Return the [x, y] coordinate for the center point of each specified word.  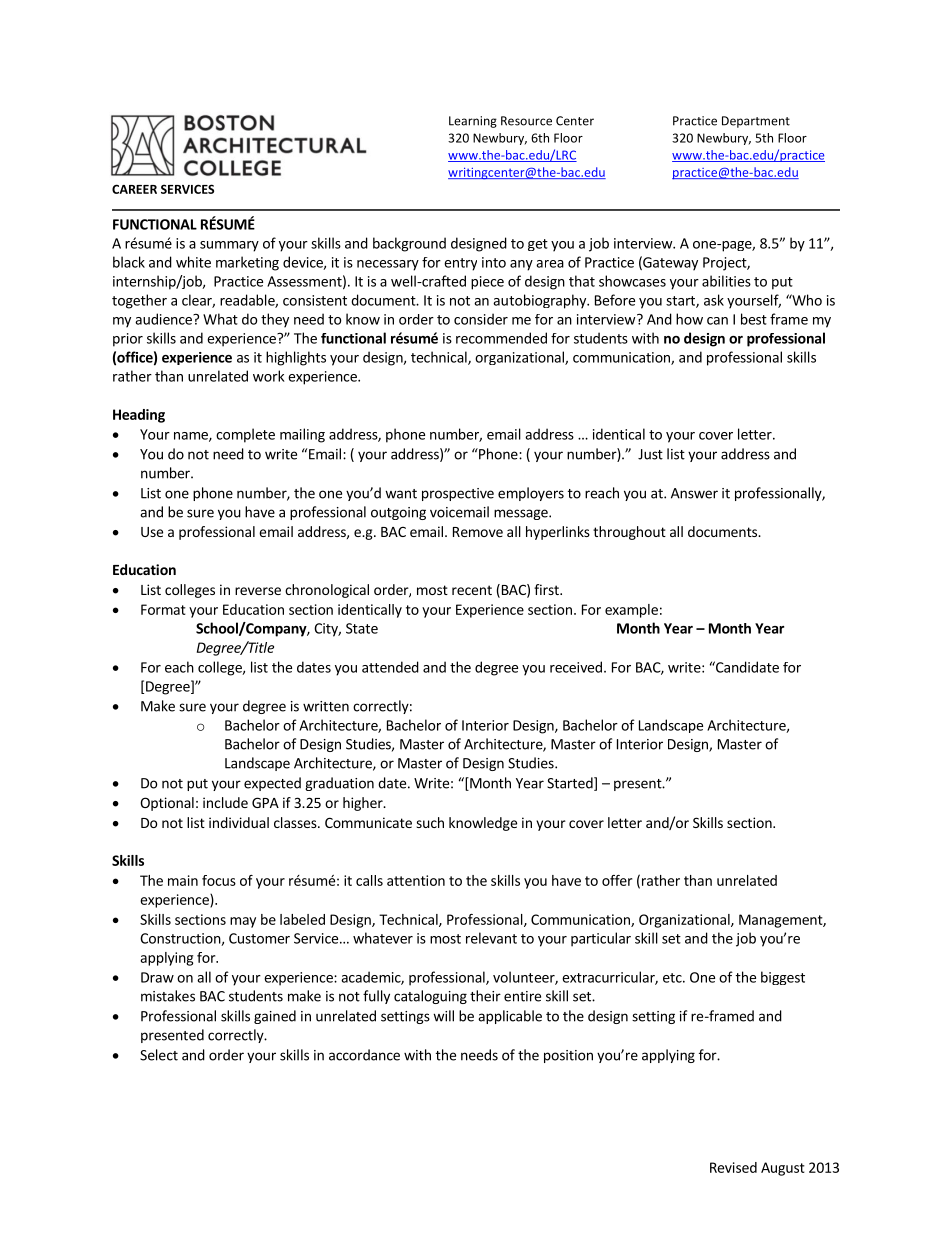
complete [245, 435]
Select [159, 1055]
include [225, 802]
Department [756, 122]
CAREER [134, 189]
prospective [458, 494]
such [430, 822]
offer [617, 880]
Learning [473, 122]
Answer [694, 493]
